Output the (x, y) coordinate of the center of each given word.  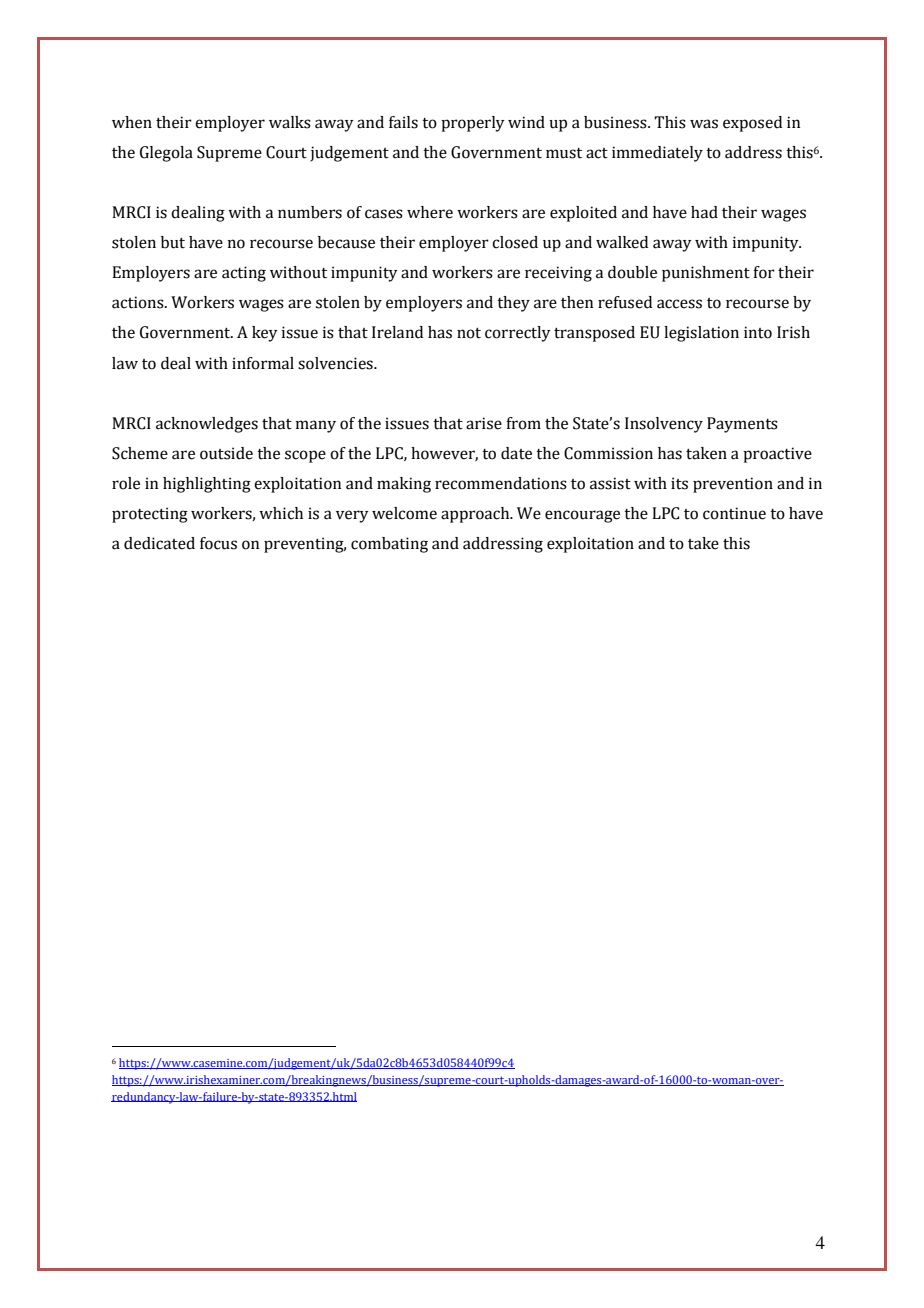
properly (473, 124)
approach (476, 515)
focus (218, 543)
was (704, 124)
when (132, 122)
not (469, 333)
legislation (701, 334)
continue (734, 513)
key (265, 334)
